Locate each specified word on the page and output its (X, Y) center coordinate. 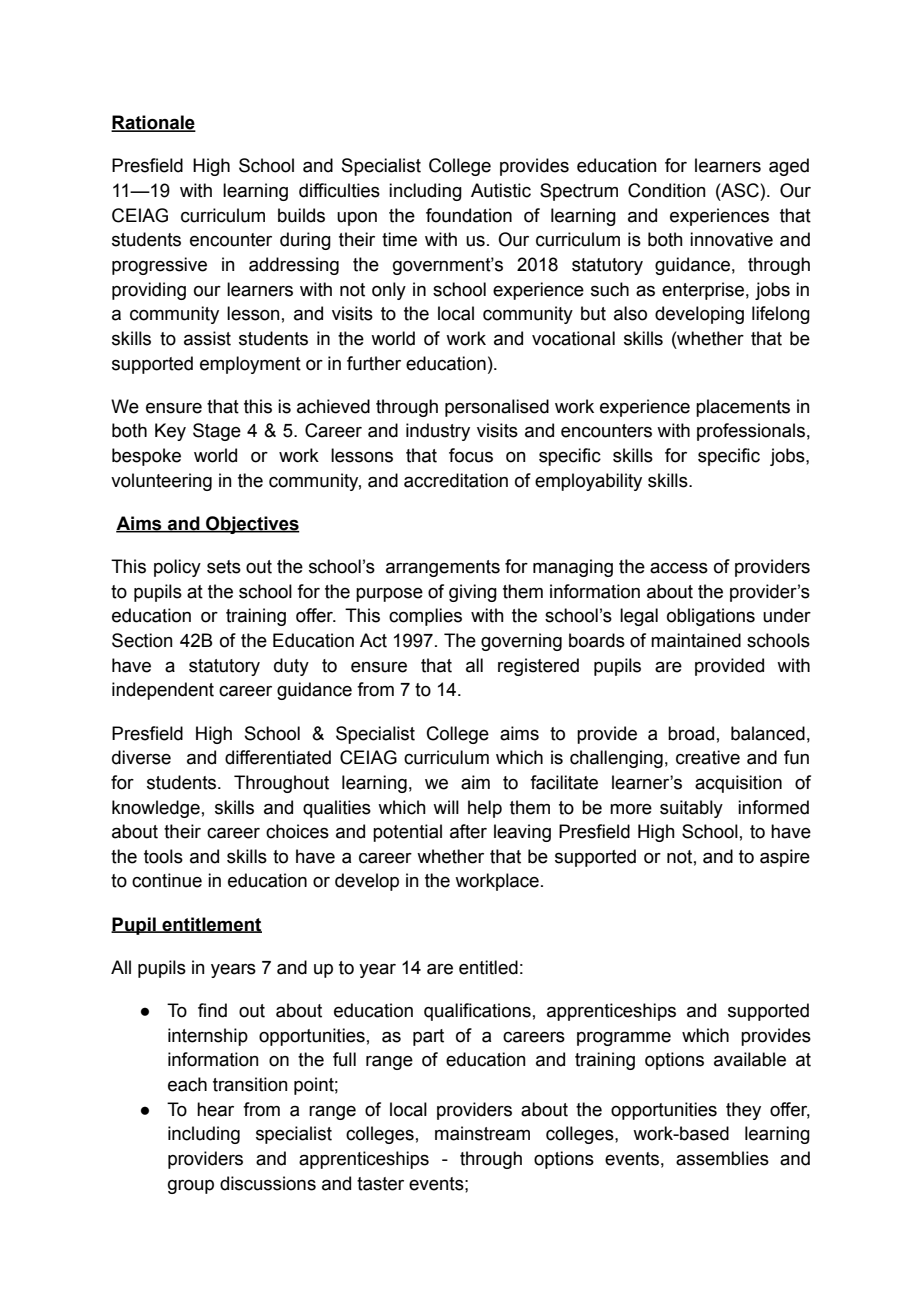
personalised (497, 408)
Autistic (501, 190)
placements (743, 408)
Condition (666, 190)
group (191, 1187)
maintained (696, 640)
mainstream (482, 1133)
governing (521, 642)
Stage (217, 432)
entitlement (211, 925)
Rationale (153, 123)
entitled (488, 967)
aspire (785, 858)
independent (163, 691)
